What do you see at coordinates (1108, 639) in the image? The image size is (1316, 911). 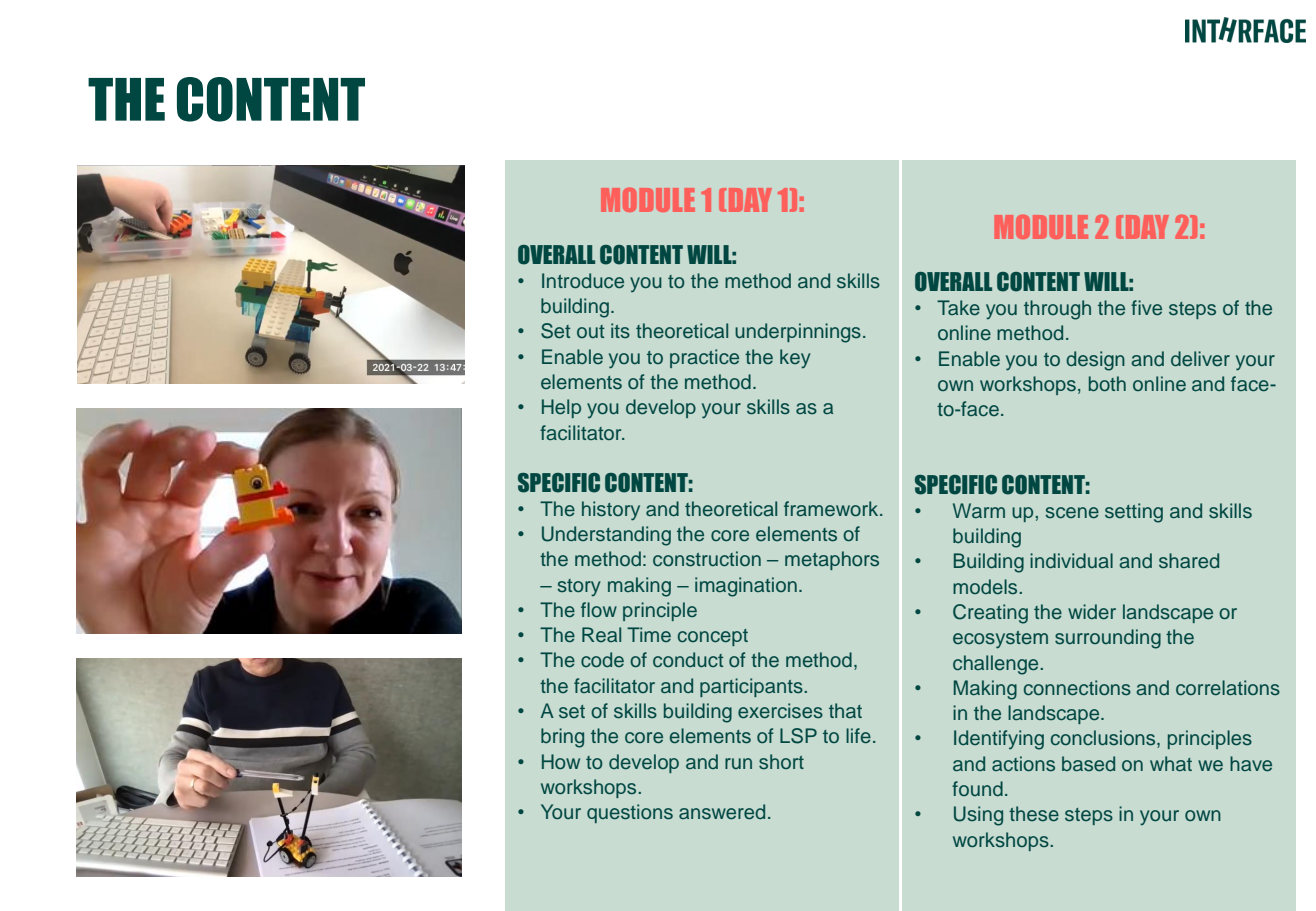 I see `surrounding` at bounding box center [1108, 639].
